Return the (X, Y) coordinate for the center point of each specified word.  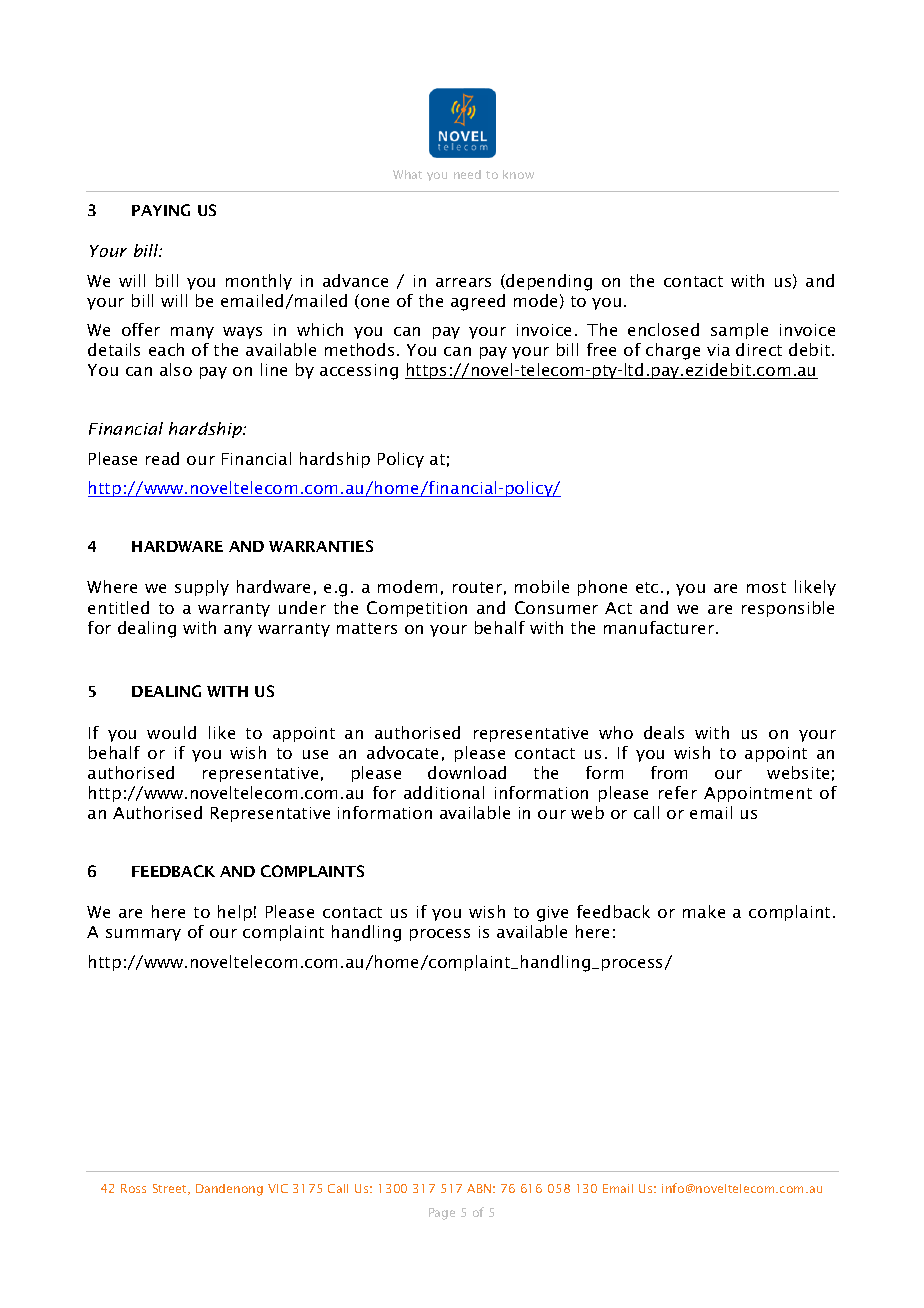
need (467, 174)
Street (171, 1189)
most (766, 587)
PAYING (161, 210)
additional (444, 792)
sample (739, 331)
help (235, 913)
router (477, 587)
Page (442, 1214)
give (552, 914)
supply (202, 588)
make (704, 911)
